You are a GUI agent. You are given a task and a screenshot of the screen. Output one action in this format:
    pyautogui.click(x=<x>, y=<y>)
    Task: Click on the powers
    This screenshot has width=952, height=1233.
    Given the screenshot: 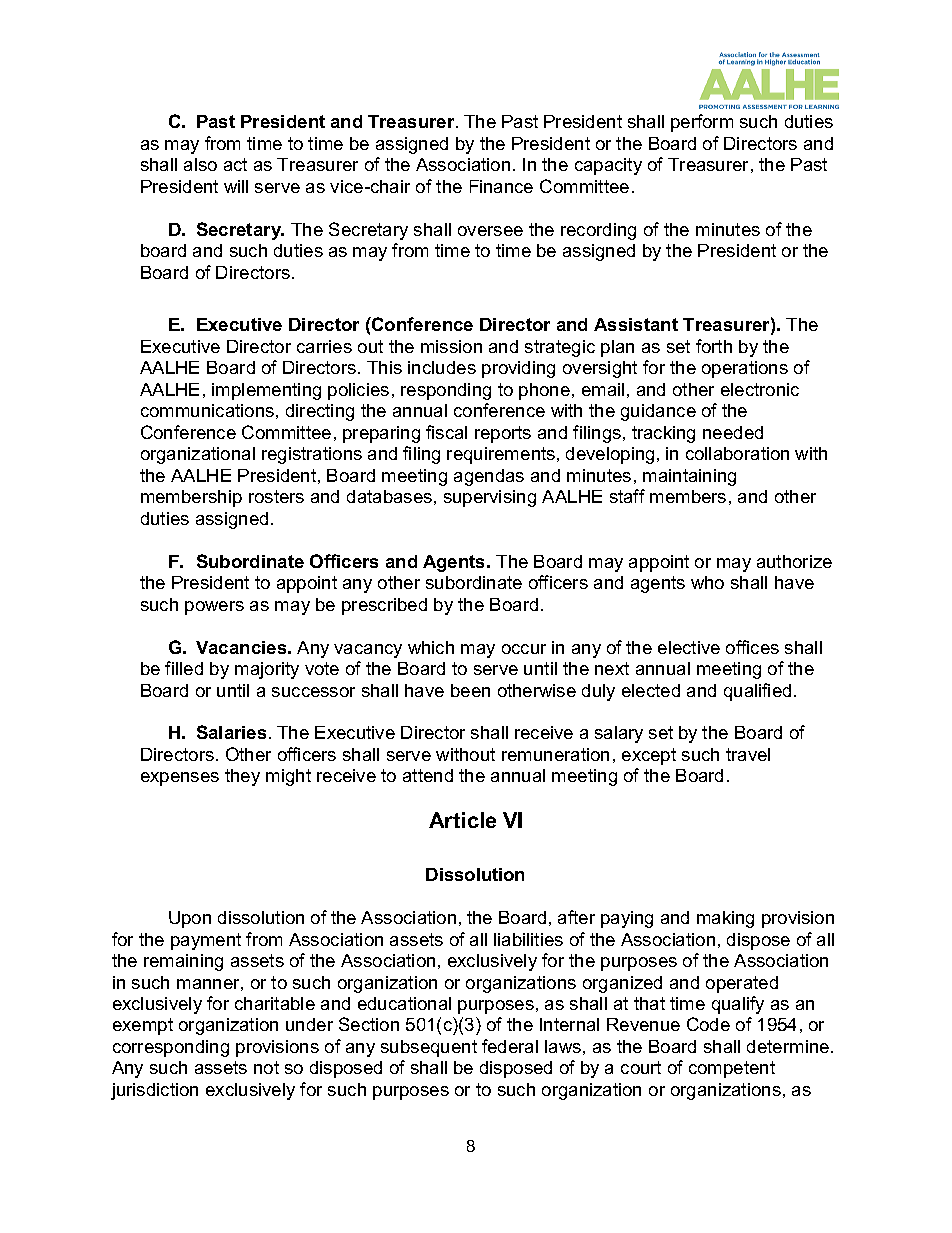 What is the action you would take?
    pyautogui.click(x=214, y=608)
